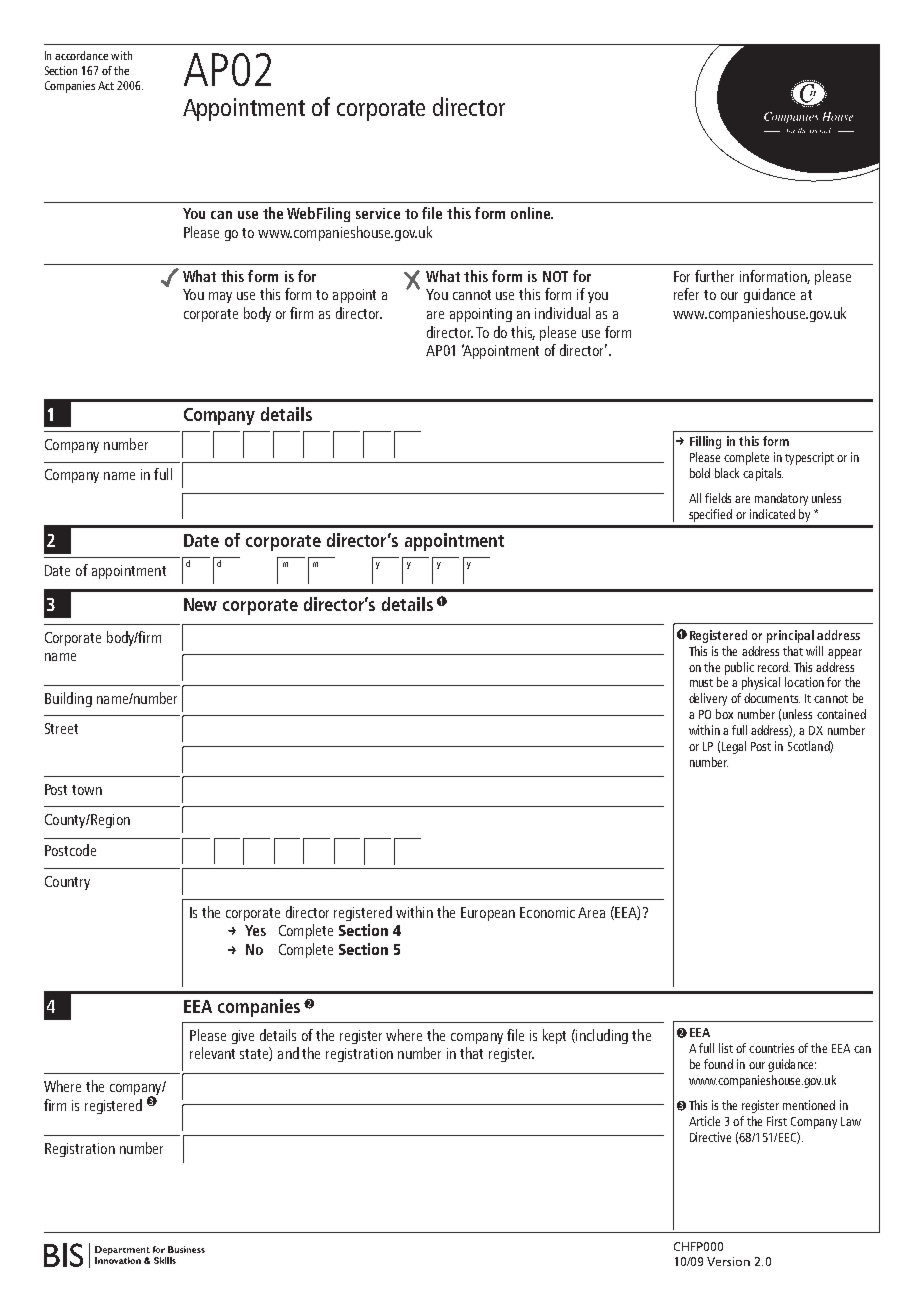  Describe the element at coordinates (532, 213) in the document. I see `online` at that location.
